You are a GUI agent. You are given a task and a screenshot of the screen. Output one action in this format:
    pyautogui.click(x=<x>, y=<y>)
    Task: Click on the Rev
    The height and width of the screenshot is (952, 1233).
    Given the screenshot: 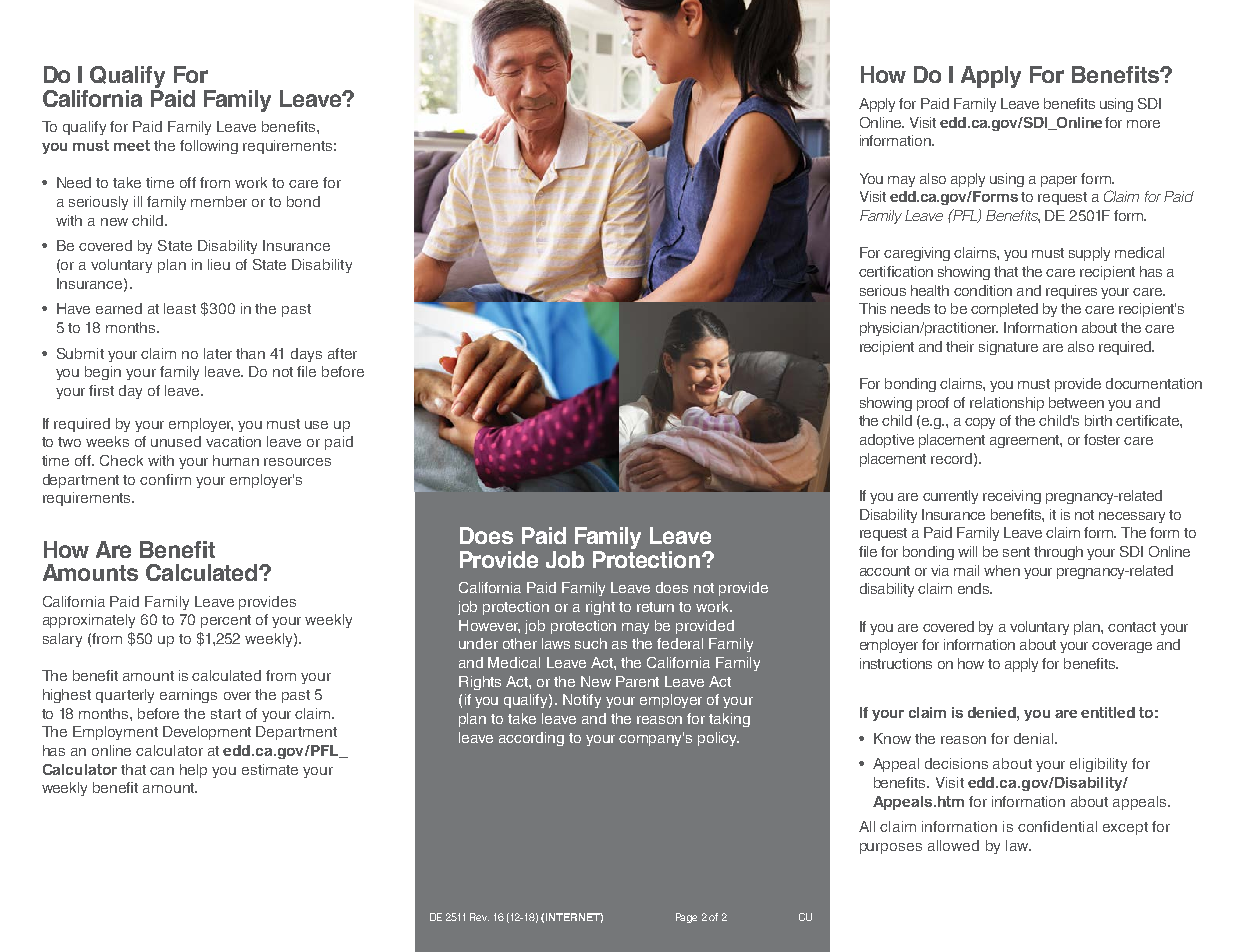 What is the action you would take?
    pyautogui.click(x=479, y=917)
